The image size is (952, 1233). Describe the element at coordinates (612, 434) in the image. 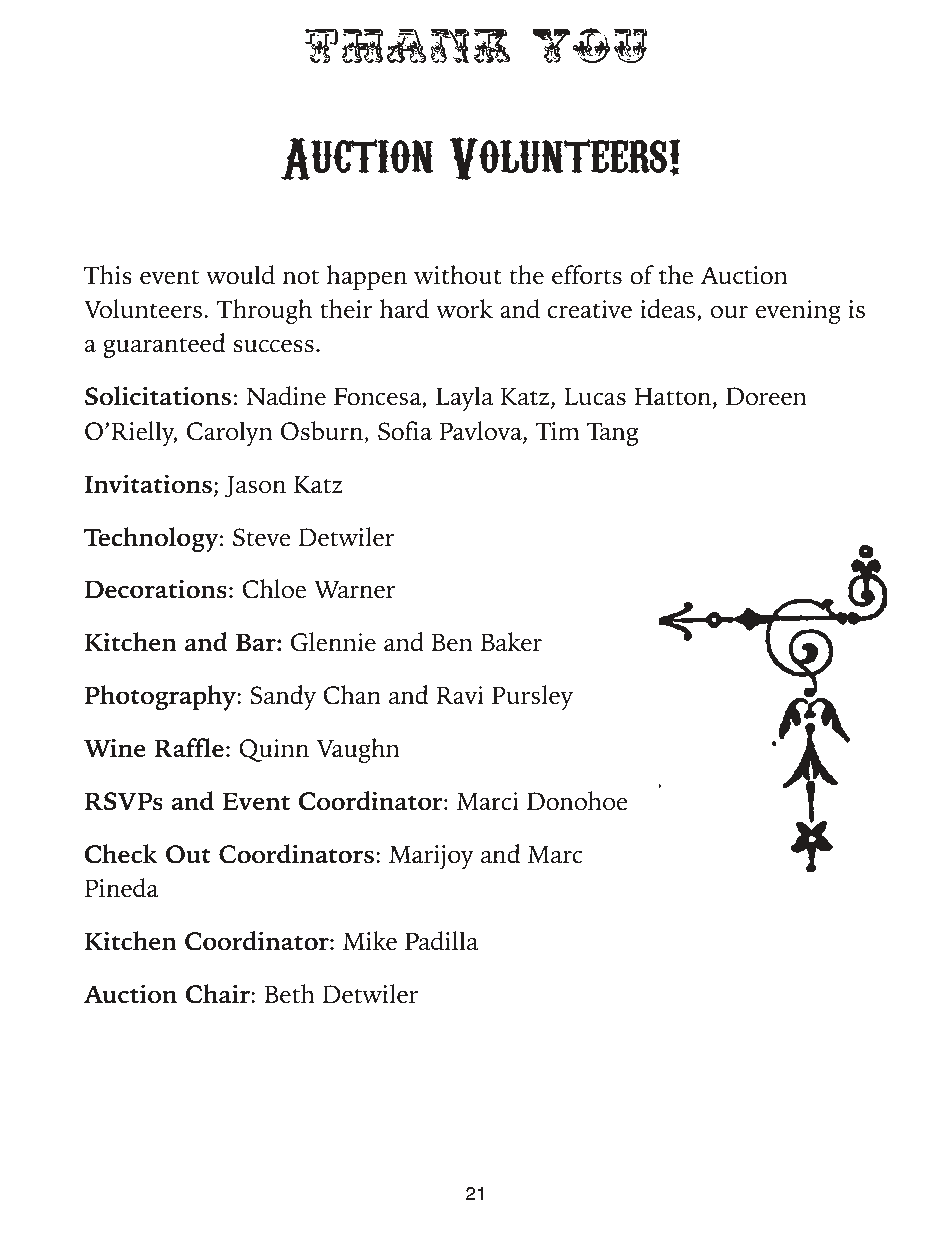

I see `Tang` at that location.
